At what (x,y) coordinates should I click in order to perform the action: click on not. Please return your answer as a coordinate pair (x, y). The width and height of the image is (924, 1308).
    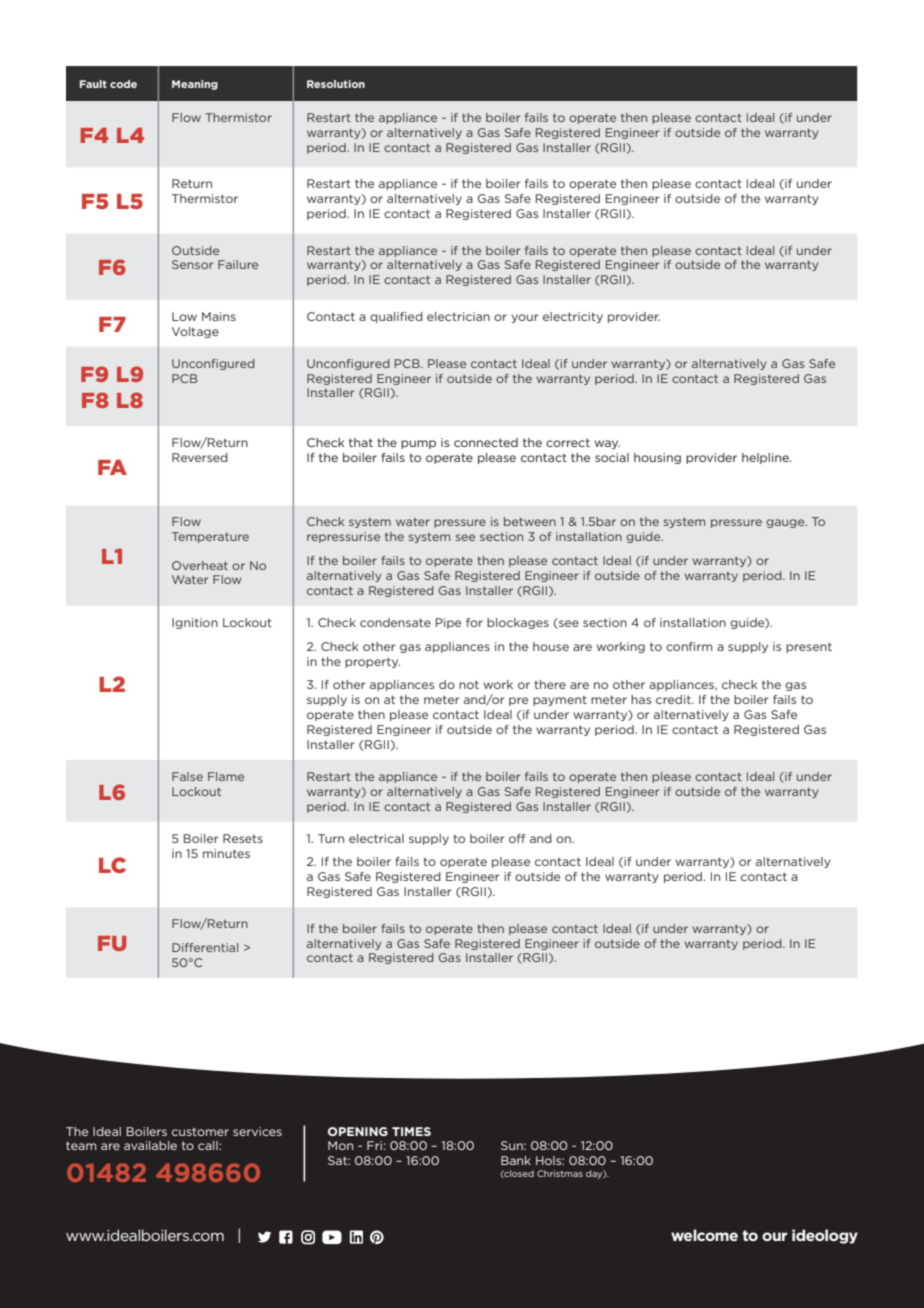
    Looking at the image, I should click on (469, 684).
